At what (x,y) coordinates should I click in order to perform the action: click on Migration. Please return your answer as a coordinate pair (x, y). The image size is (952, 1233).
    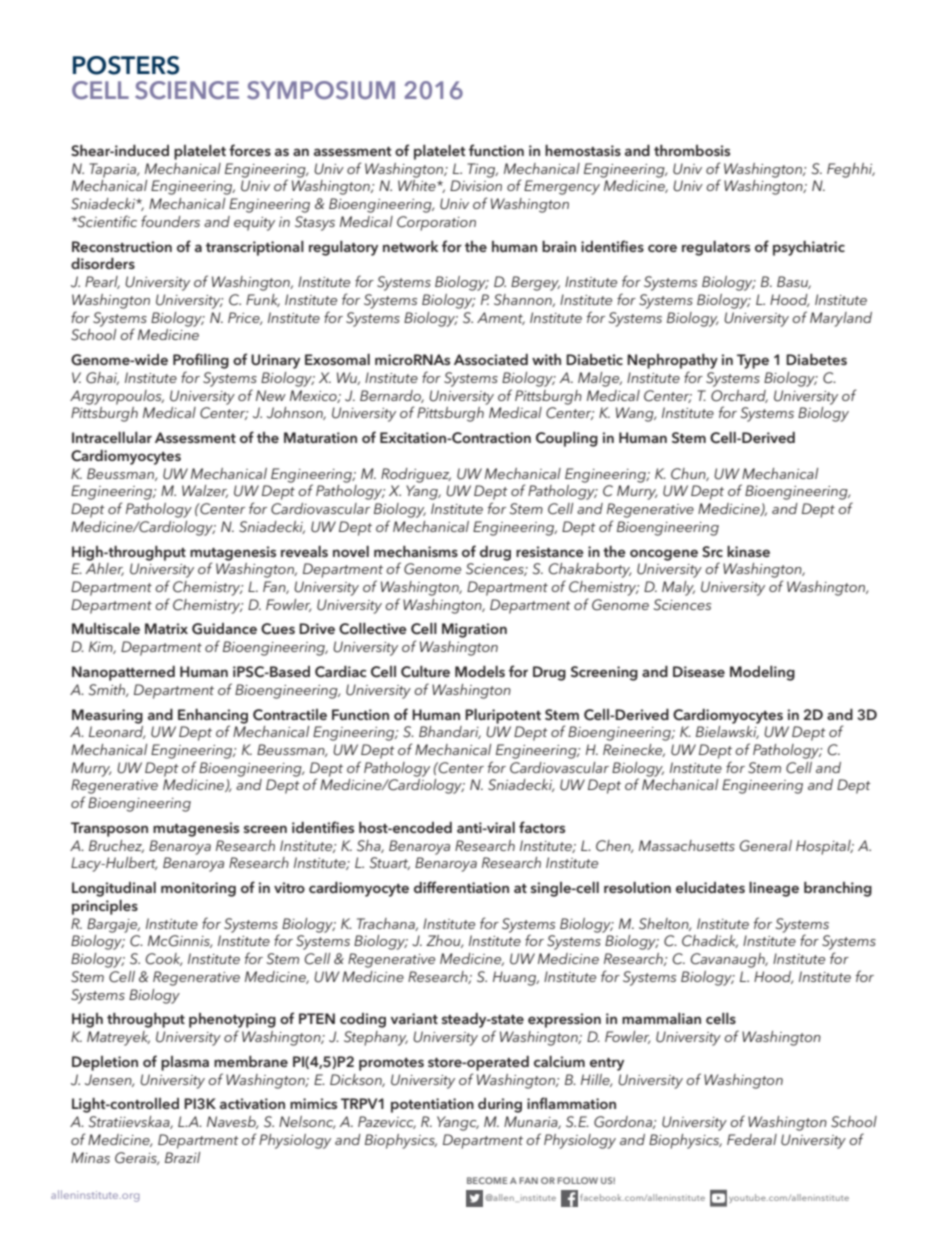
    Looking at the image, I should click on (474, 630).
